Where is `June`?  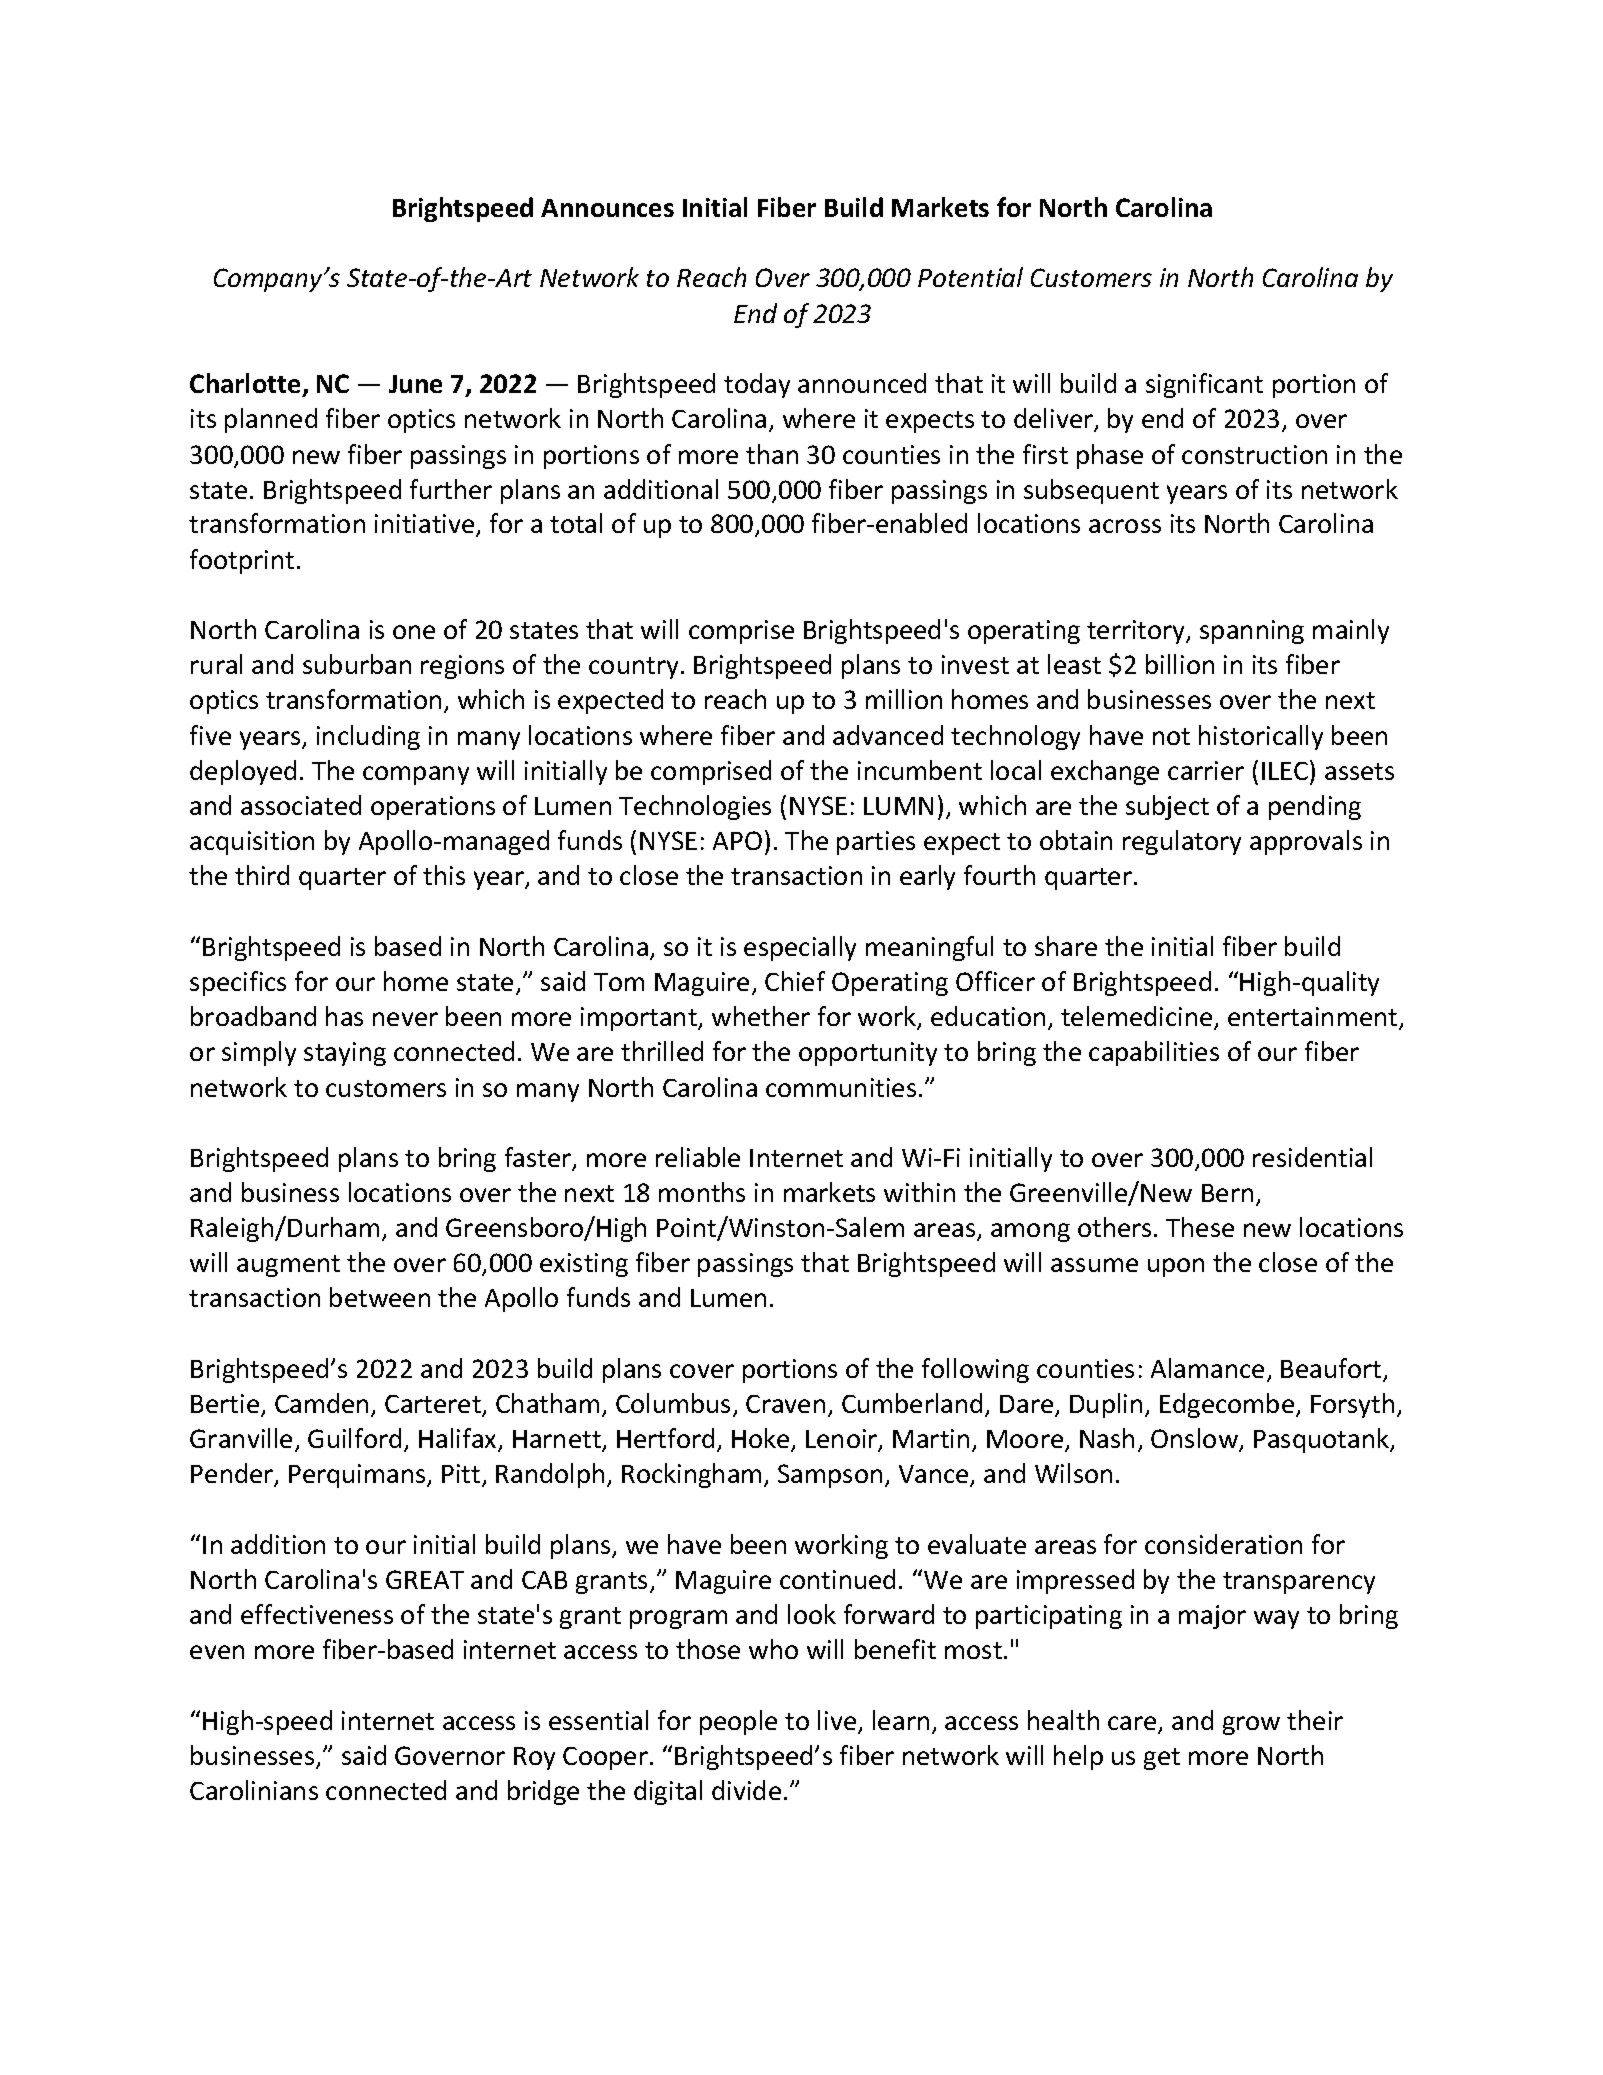 June is located at coordinates (415, 384).
